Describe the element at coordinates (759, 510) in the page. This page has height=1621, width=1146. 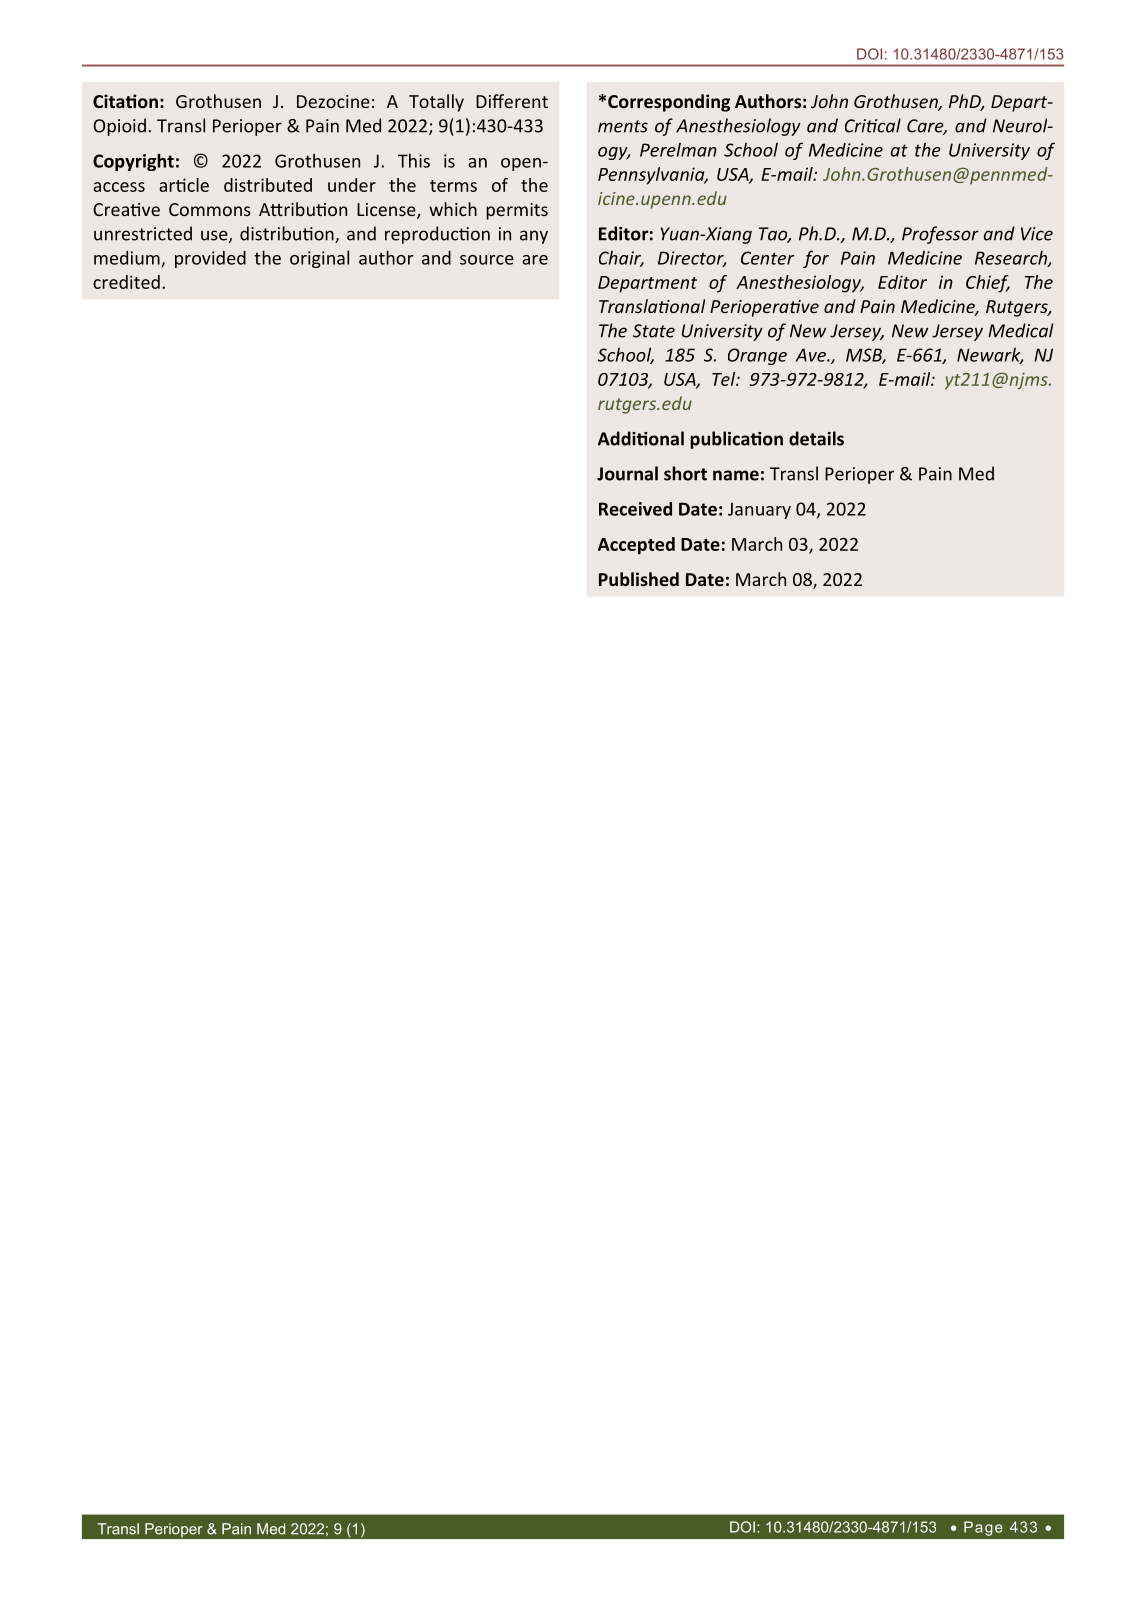
I see `January` at that location.
